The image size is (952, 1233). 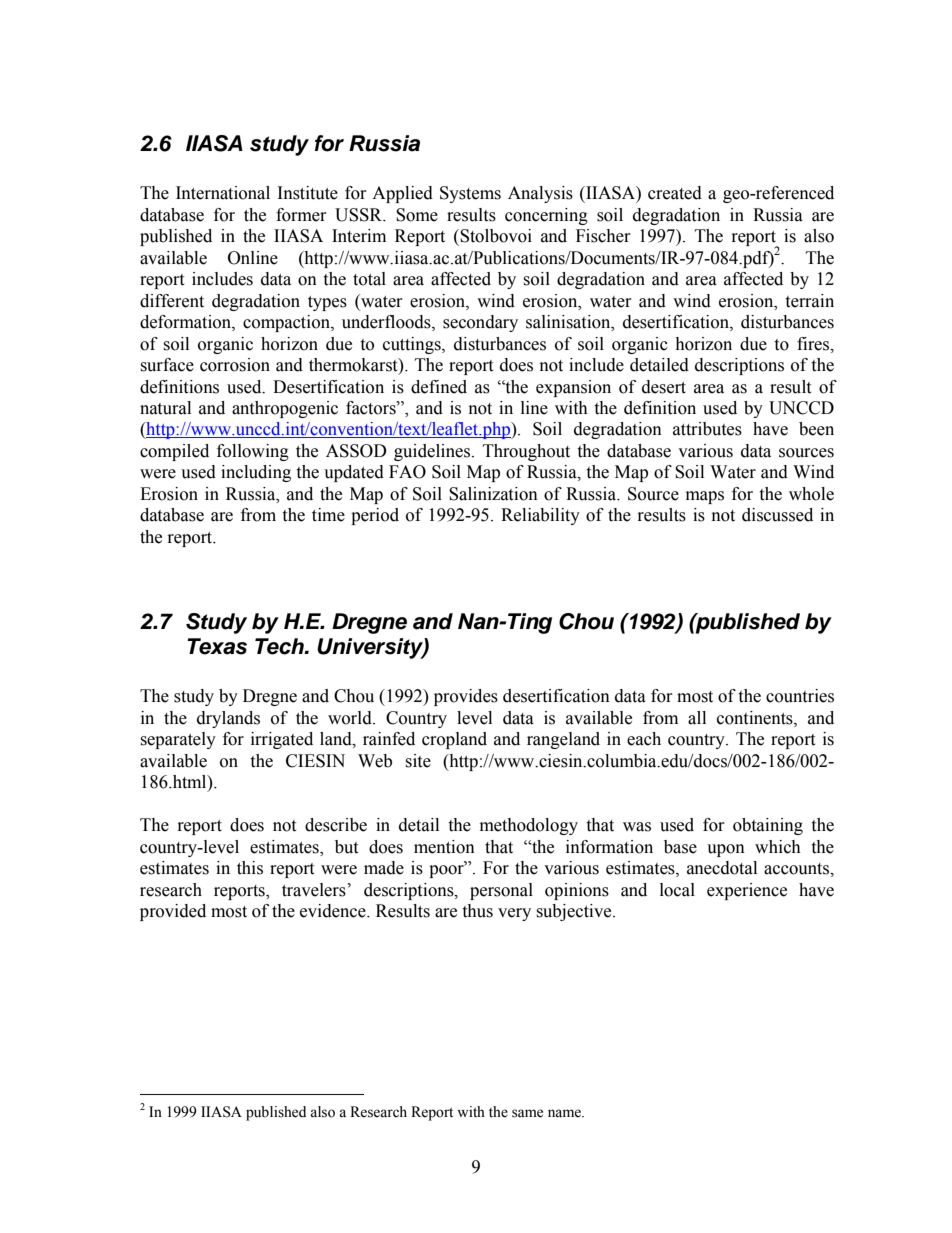 I want to click on including, so click(x=256, y=473).
